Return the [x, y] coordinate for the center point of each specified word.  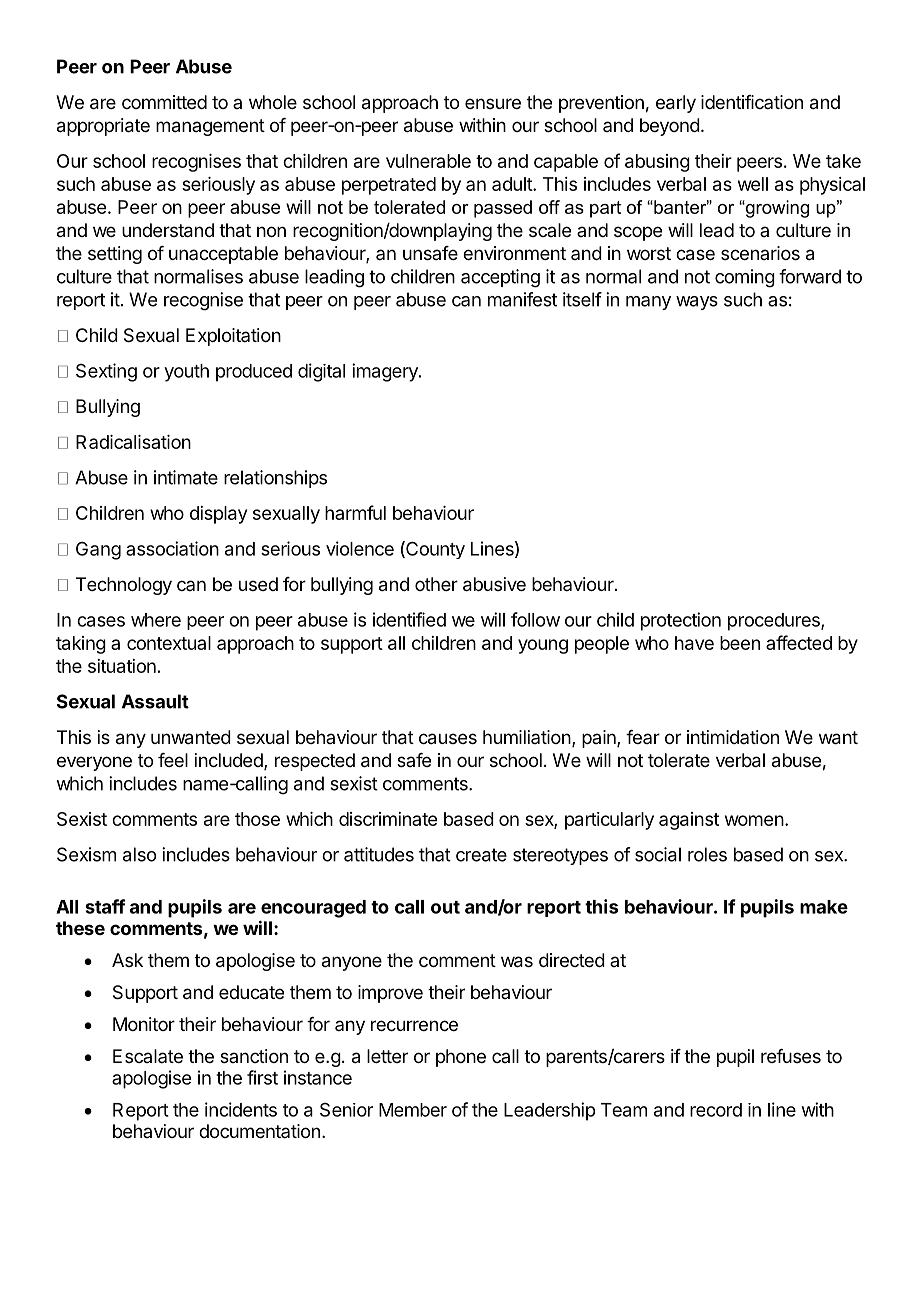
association [172, 548]
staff [105, 906]
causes [448, 739]
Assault [155, 701]
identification [752, 102]
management [210, 127]
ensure [493, 103]
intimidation [733, 737]
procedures [775, 622]
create [481, 855]
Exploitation [233, 337]
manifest [522, 299]
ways [697, 303]
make [824, 907]
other [436, 584]
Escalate [148, 1056]
